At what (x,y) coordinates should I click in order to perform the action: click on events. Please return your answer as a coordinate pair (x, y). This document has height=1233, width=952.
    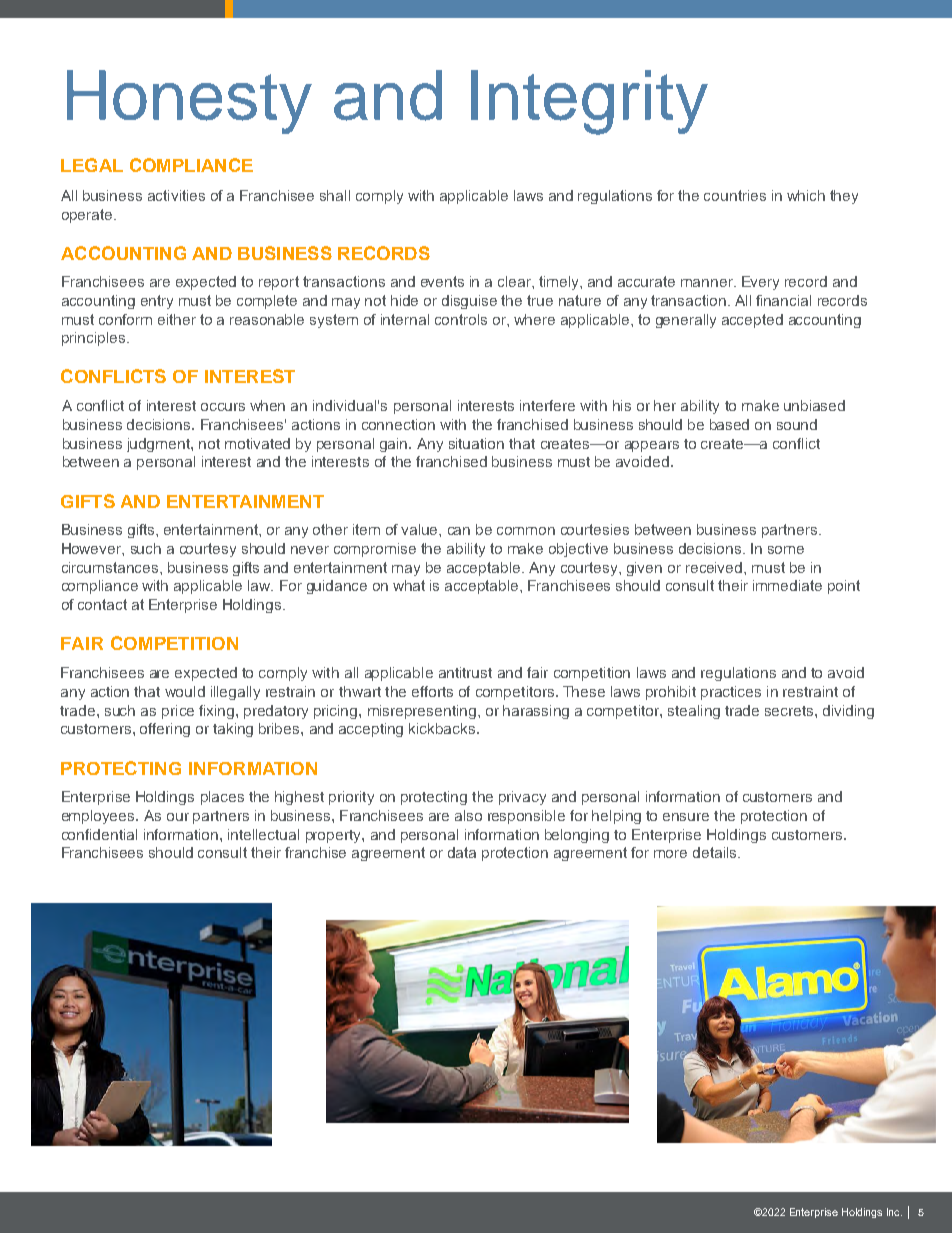
    Looking at the image, I should click on (442, 281).
